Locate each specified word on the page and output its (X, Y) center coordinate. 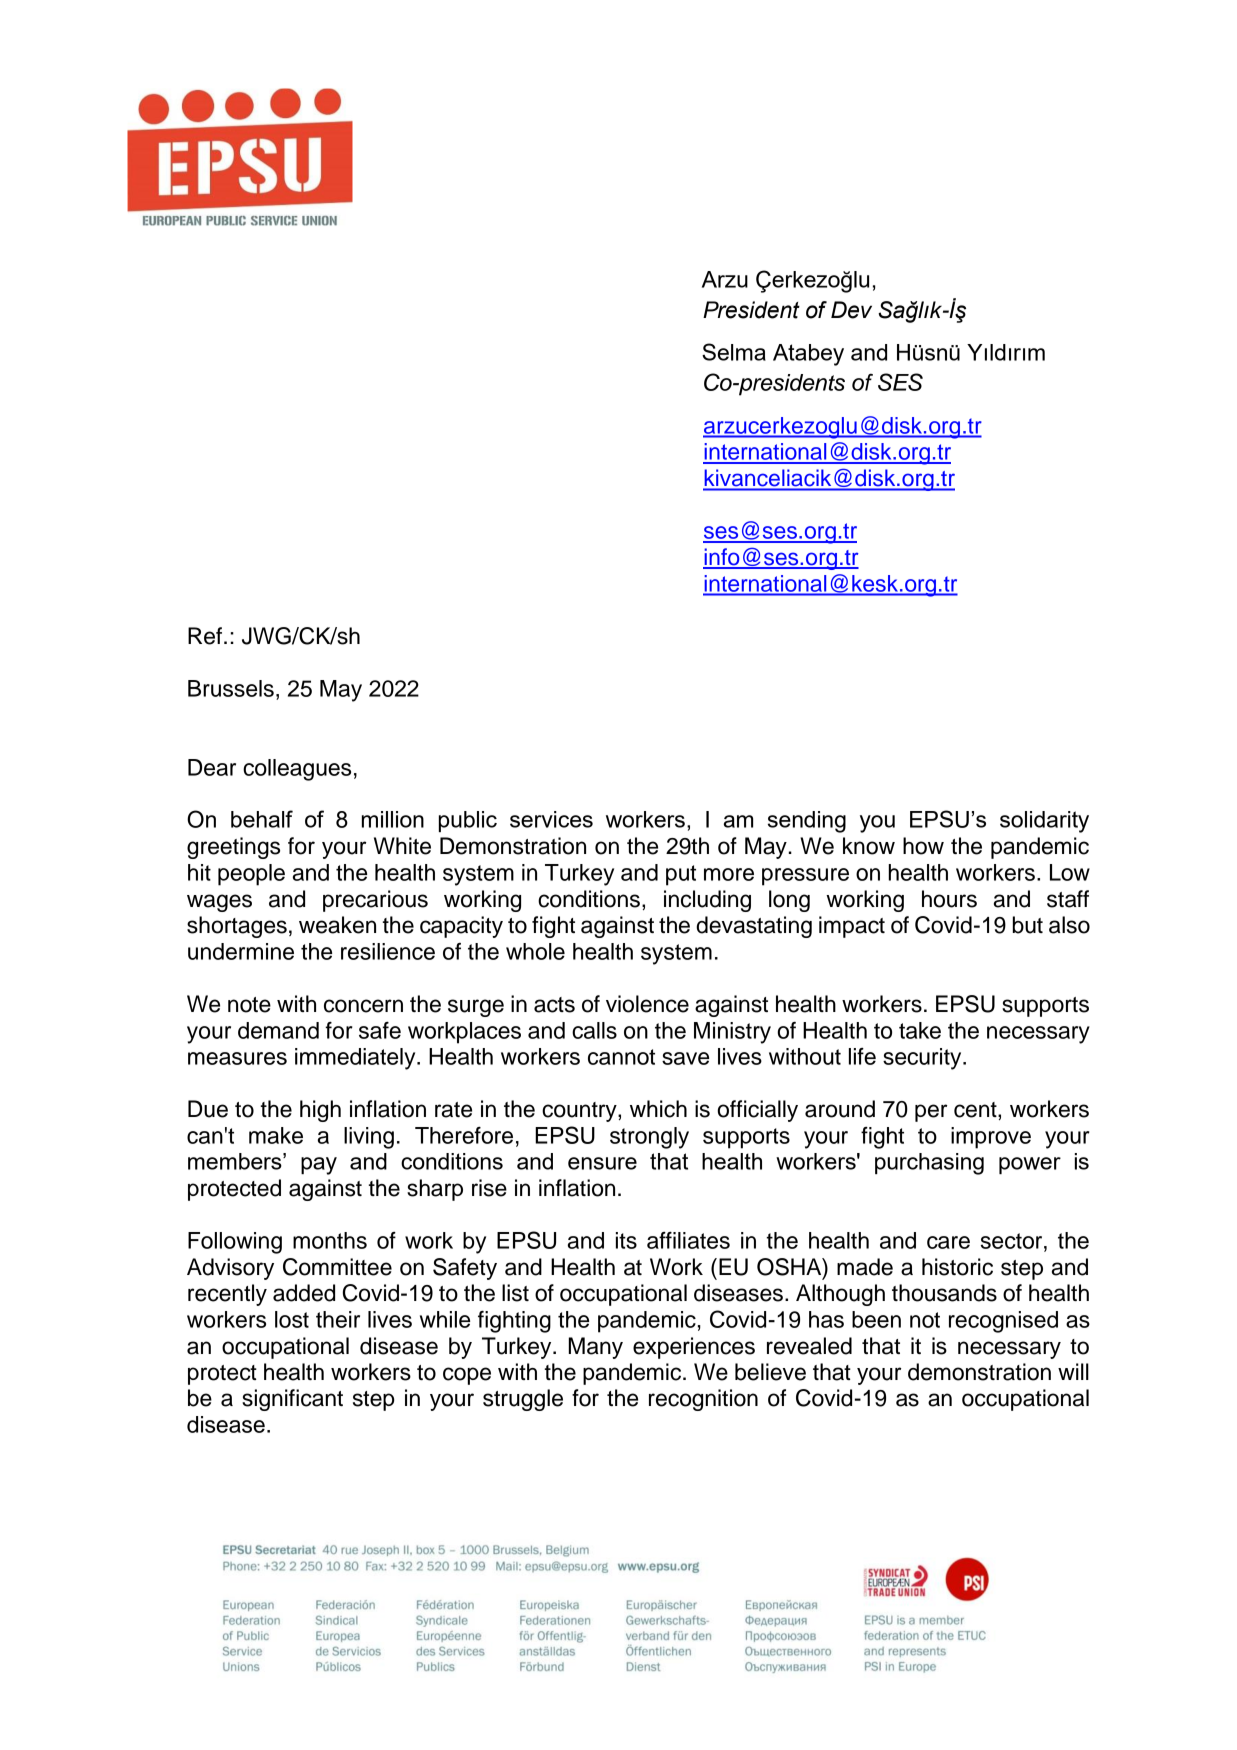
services (551, 819)
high (320, 1111)
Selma (734, 352)
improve (991, 1138)
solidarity (1044, 822)
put (681, 875)
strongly (649, 1138)
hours (949, 899)
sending (807, 822)
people (251, 875)
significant (292, 1400)
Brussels (231, 688)
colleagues (297, 770)
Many (596, 1348)
